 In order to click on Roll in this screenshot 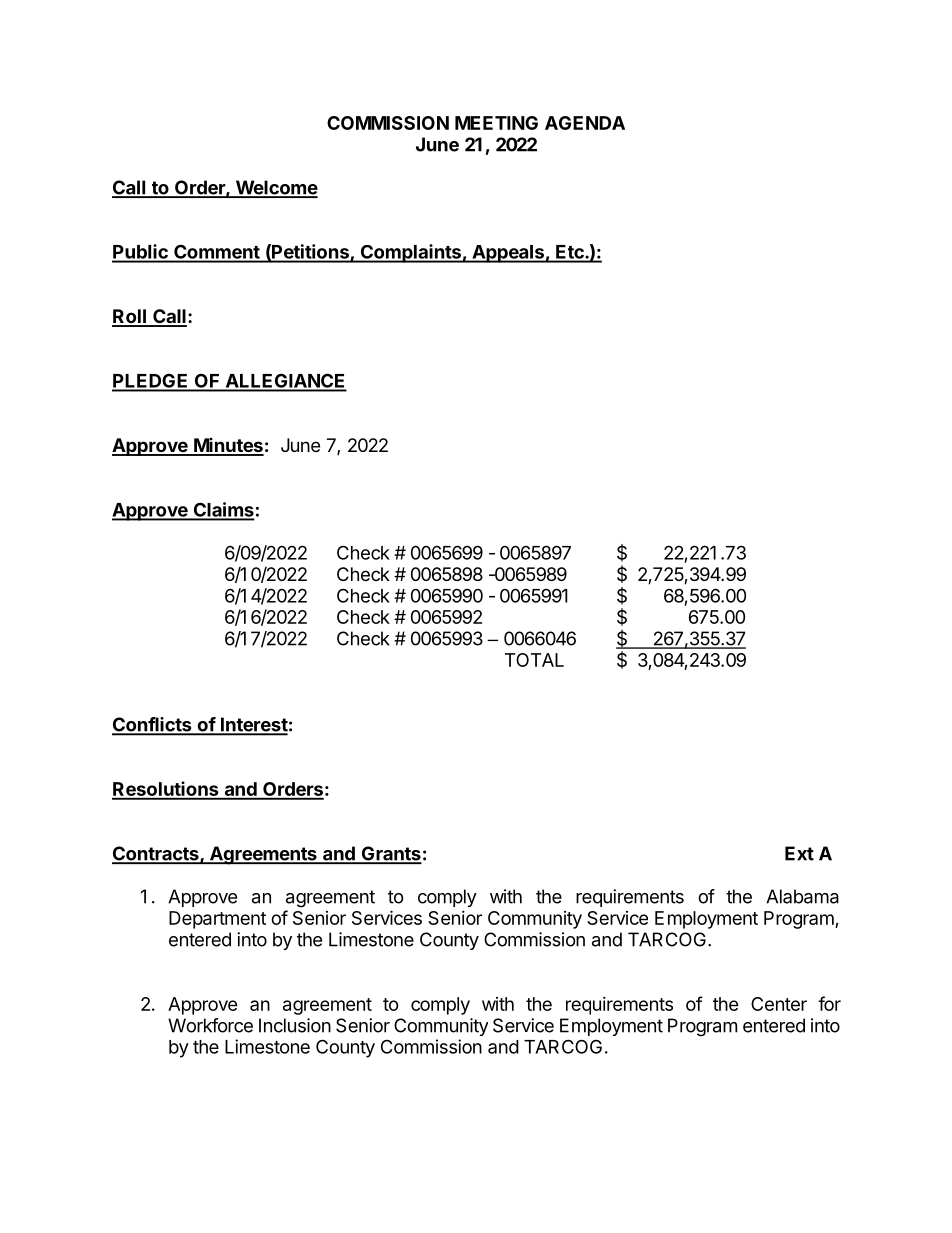, I will do `click(130, 317)`.
